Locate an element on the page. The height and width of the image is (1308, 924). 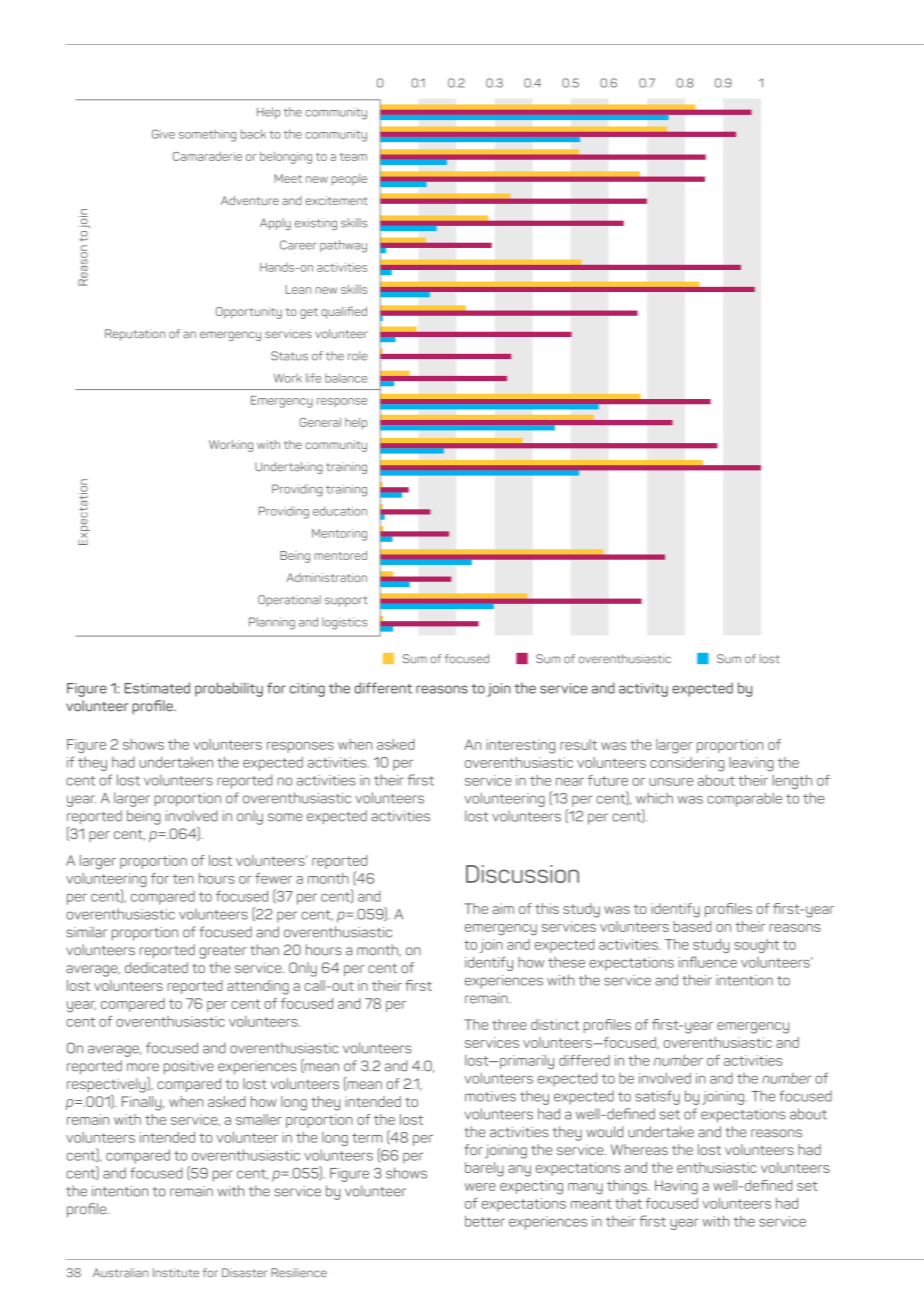
Institute is located at coordinates (176, 1272).
